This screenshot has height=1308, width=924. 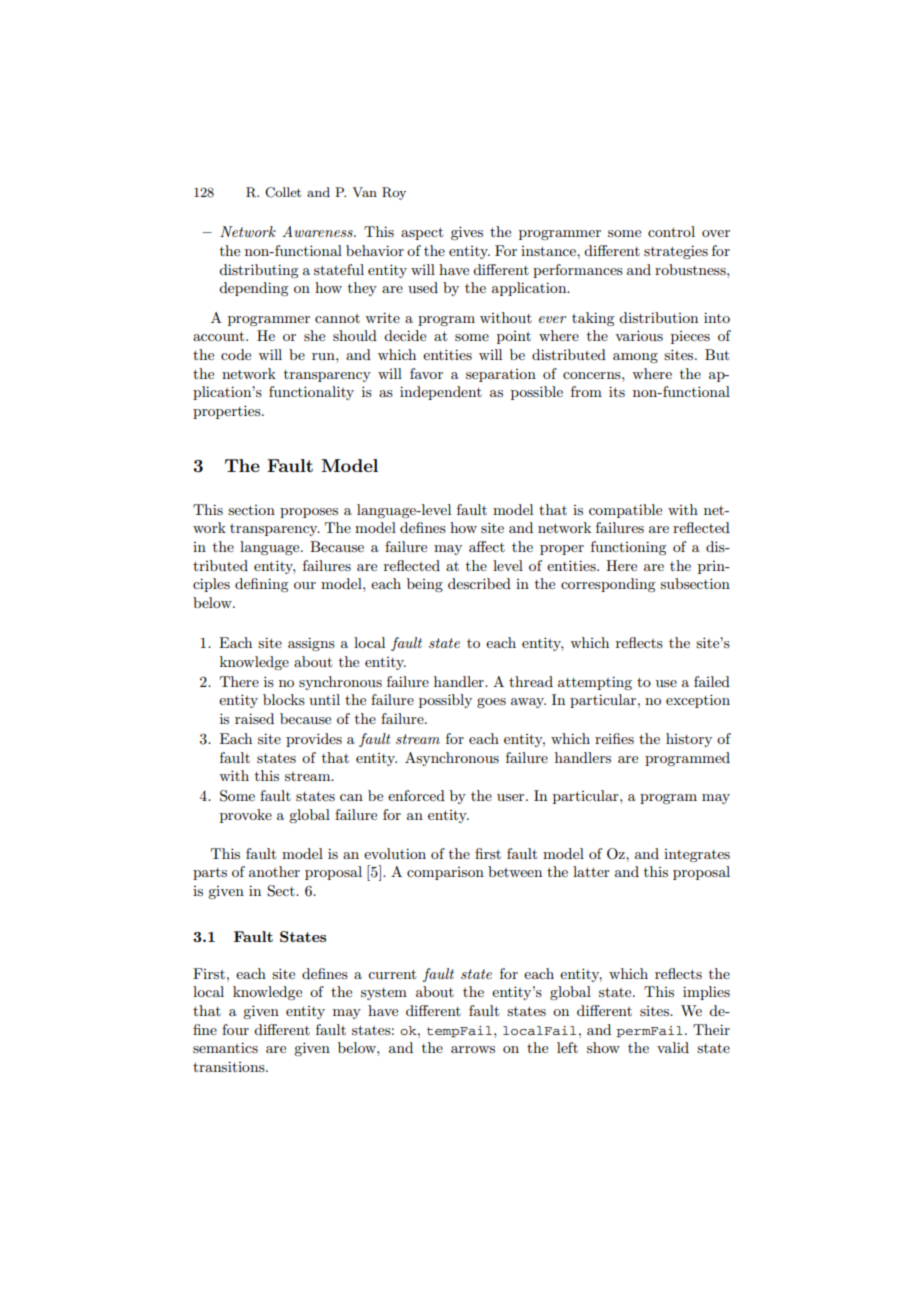 I want to click on valid, so click(x=673, y=1047).
